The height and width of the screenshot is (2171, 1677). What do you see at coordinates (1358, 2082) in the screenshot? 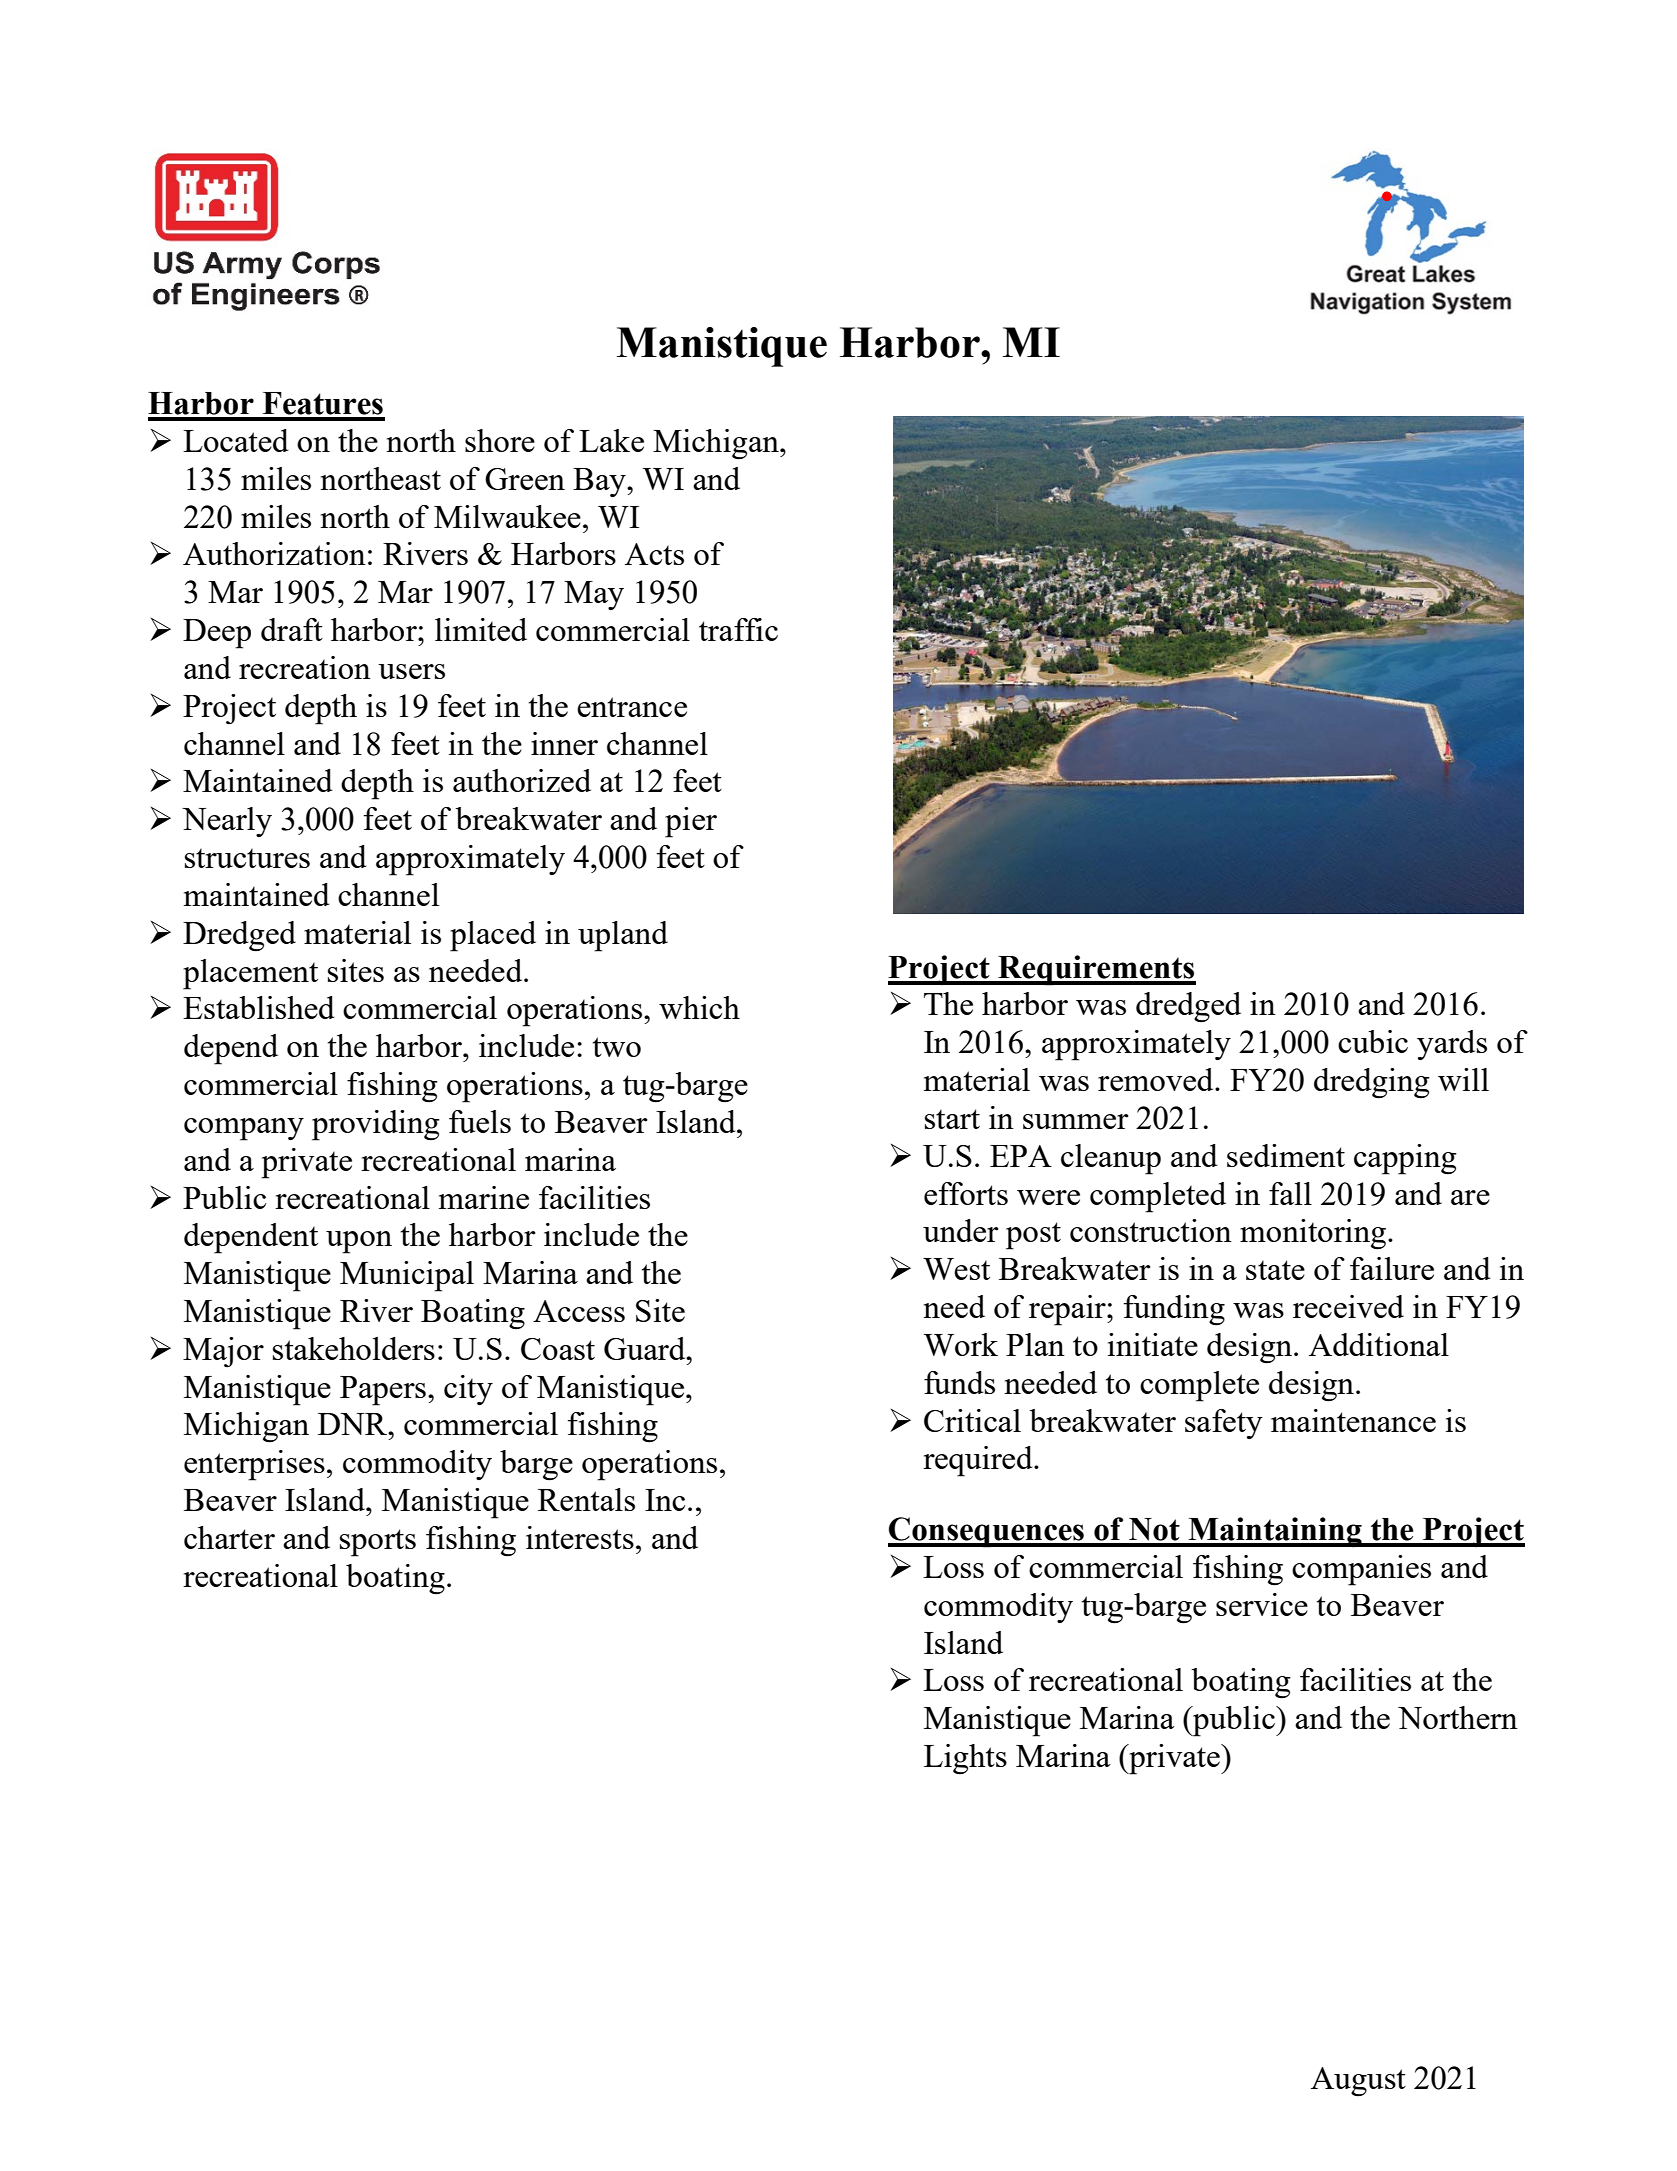
I see `August` at bounding box center [1358, 2082].
